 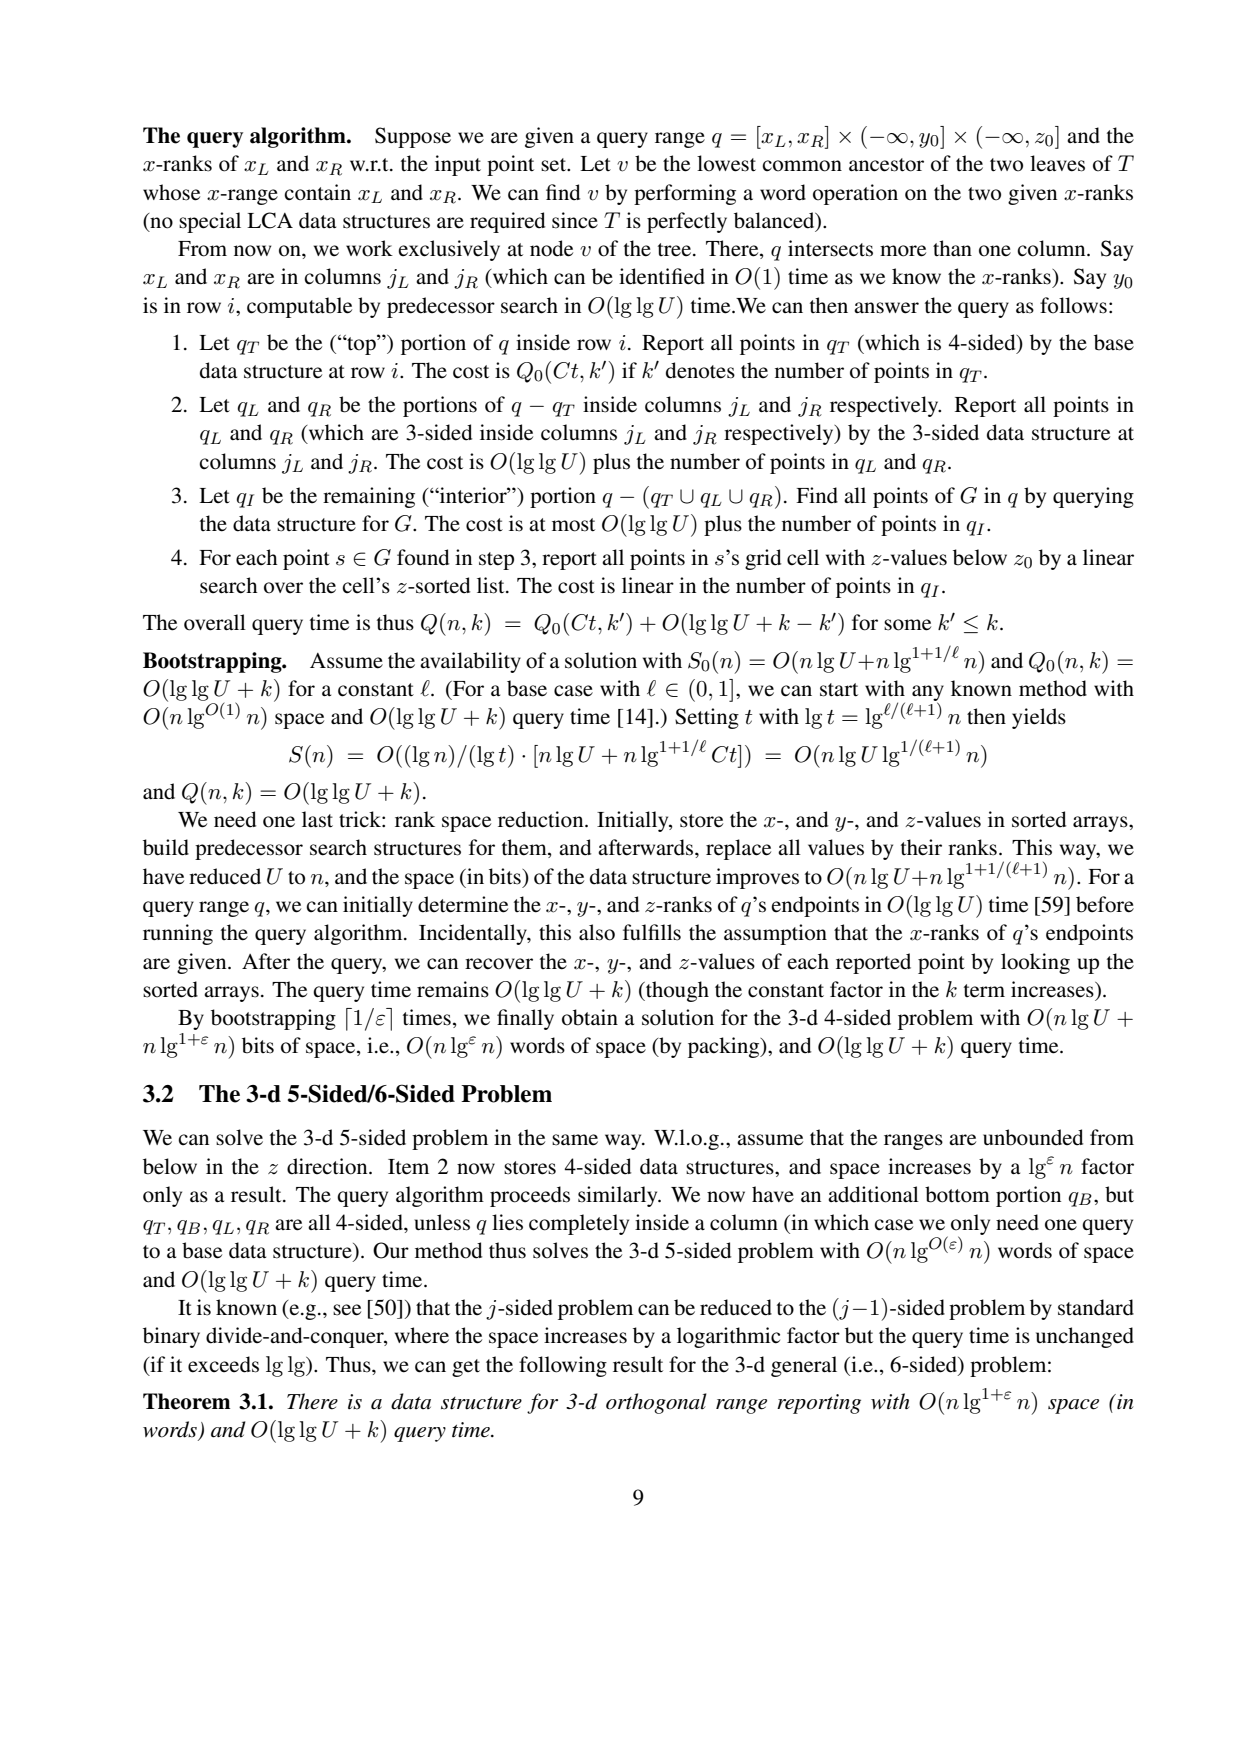 I want to click on most, so click(x=573, y=525).
